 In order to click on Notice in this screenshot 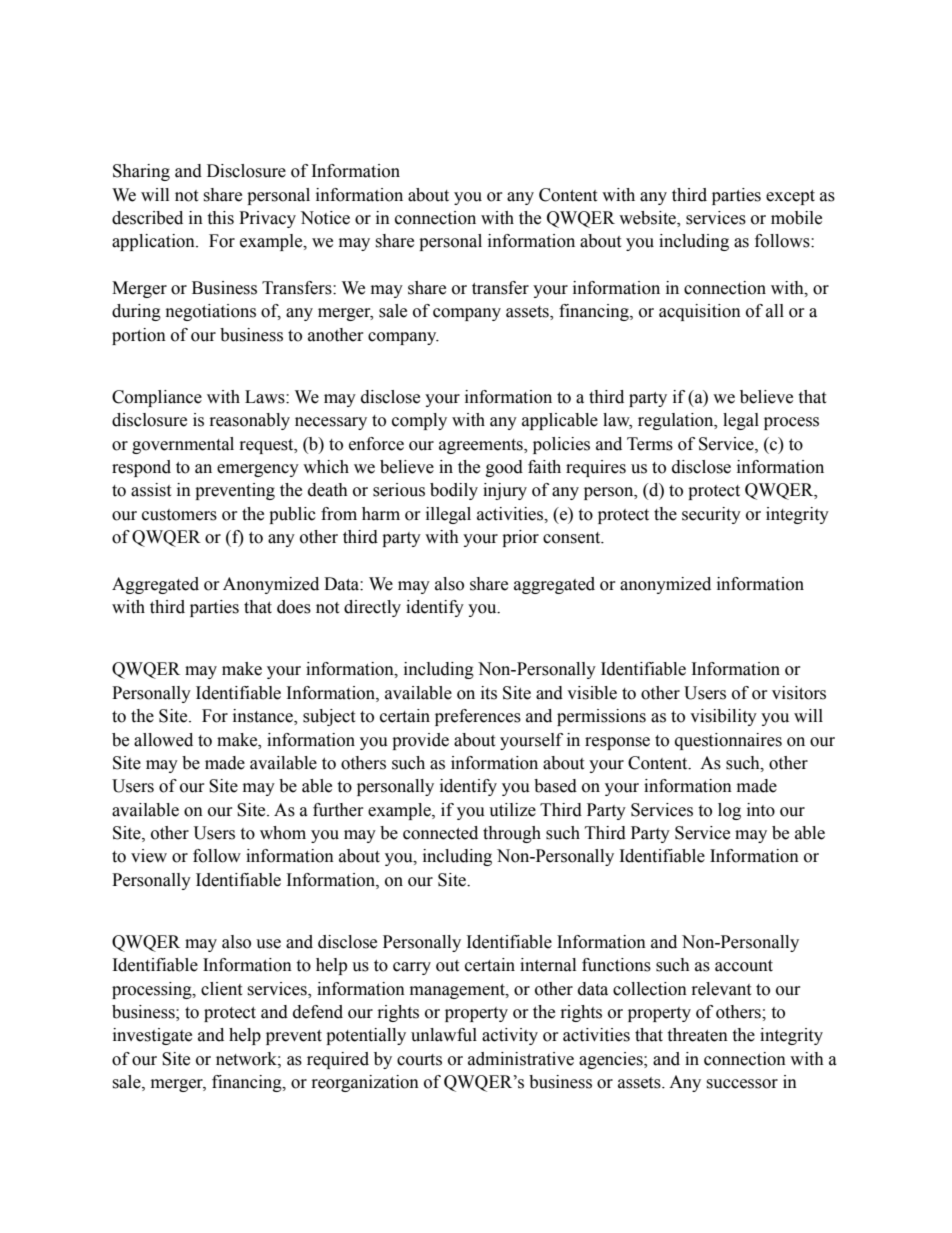, I will do `click(325, 218)`.
